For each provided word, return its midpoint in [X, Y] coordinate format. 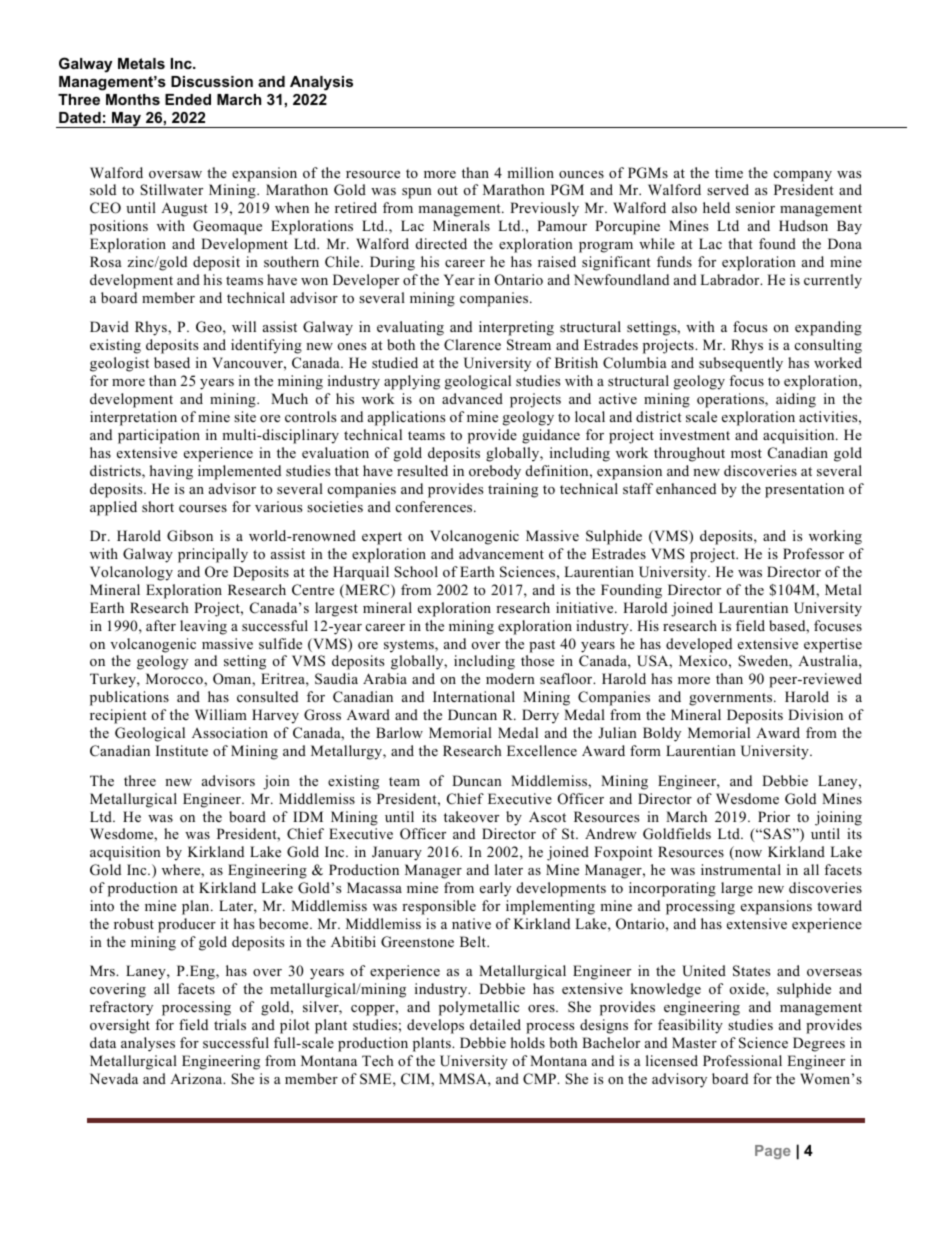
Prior [774, 816]
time [729, 172]
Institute [182, 750]
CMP [541, 1079]
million [530, 172]
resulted [422, 470]
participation [159, 436]
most [746, 453]
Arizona [197, 1078]
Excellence [542, 750]
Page [773, 1152]
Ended [188, 99]
